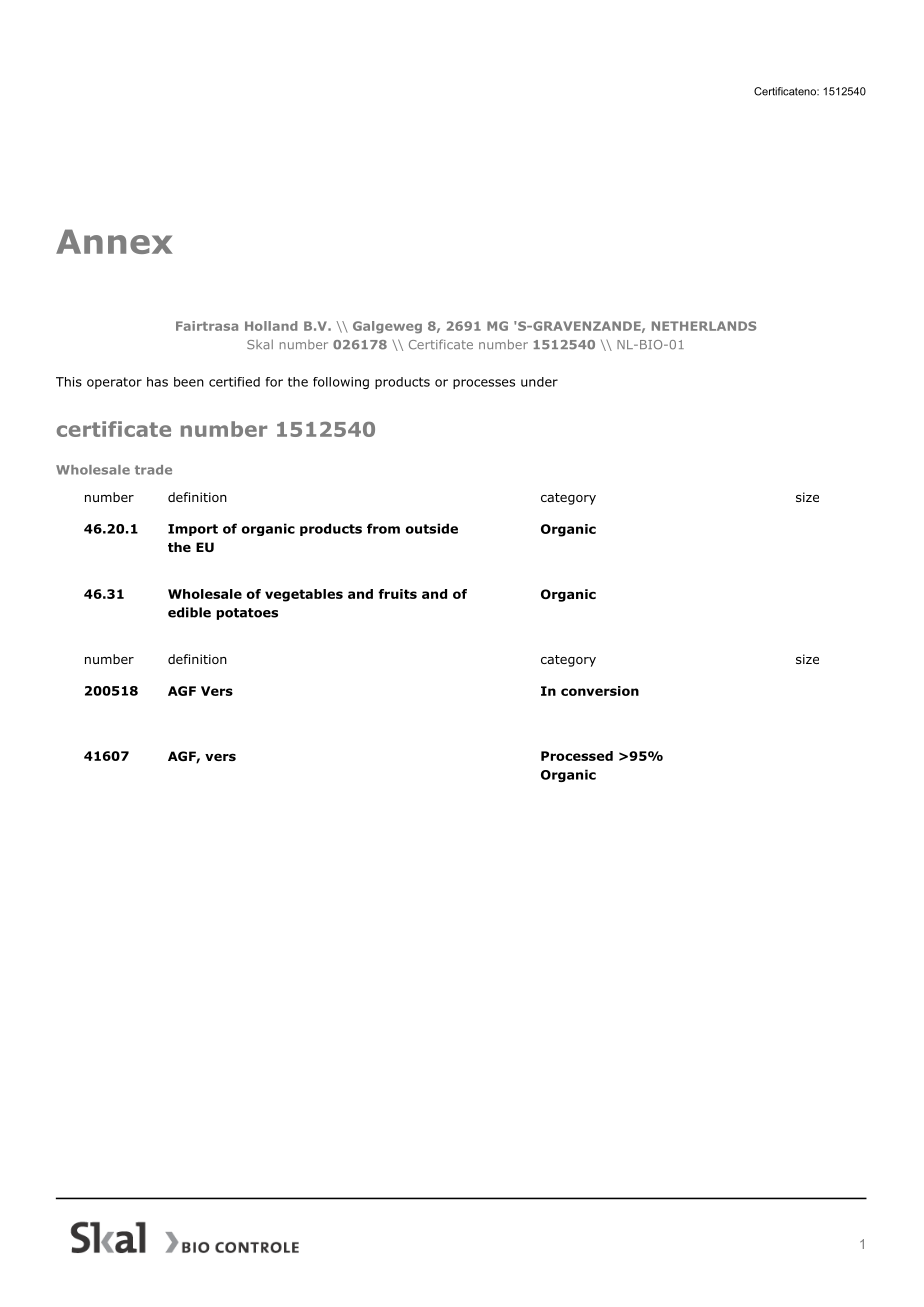  Describe the element at coordinates (432, 528) in the image. I see `outside` at that location.
